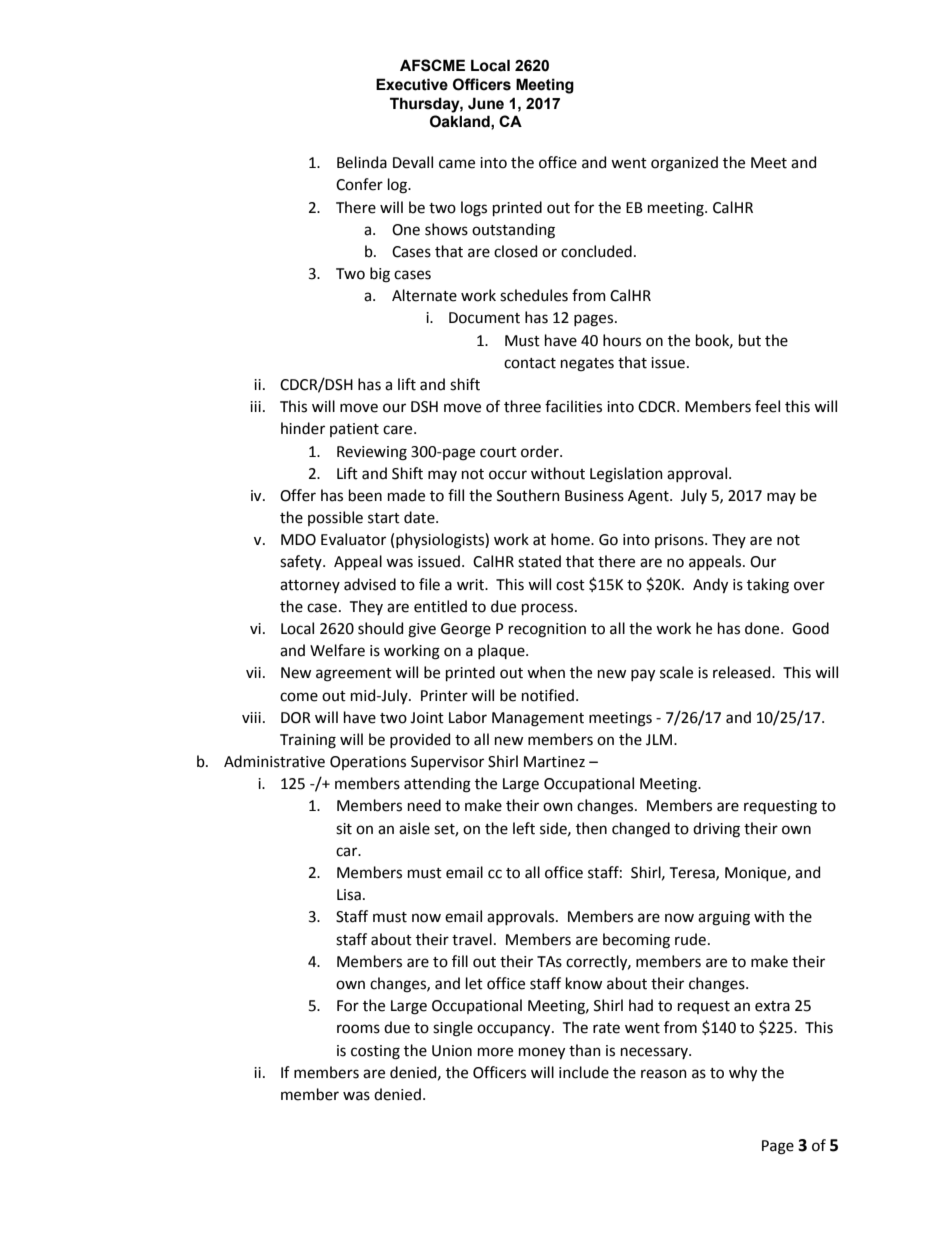  I want to click on but, so click(750, 340).
